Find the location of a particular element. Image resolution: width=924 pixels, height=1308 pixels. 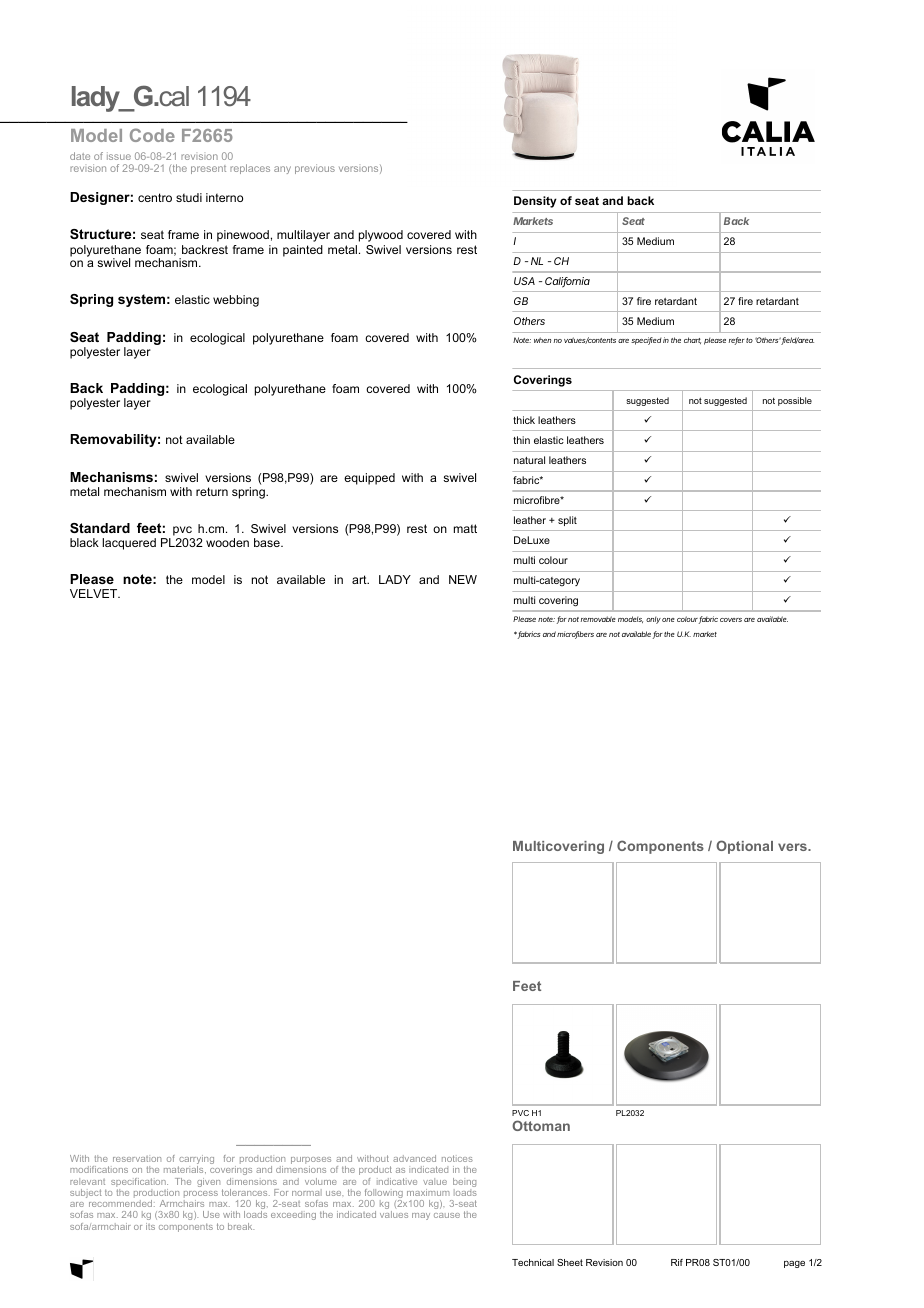

reservation is located at coordinates (137, 1159).
